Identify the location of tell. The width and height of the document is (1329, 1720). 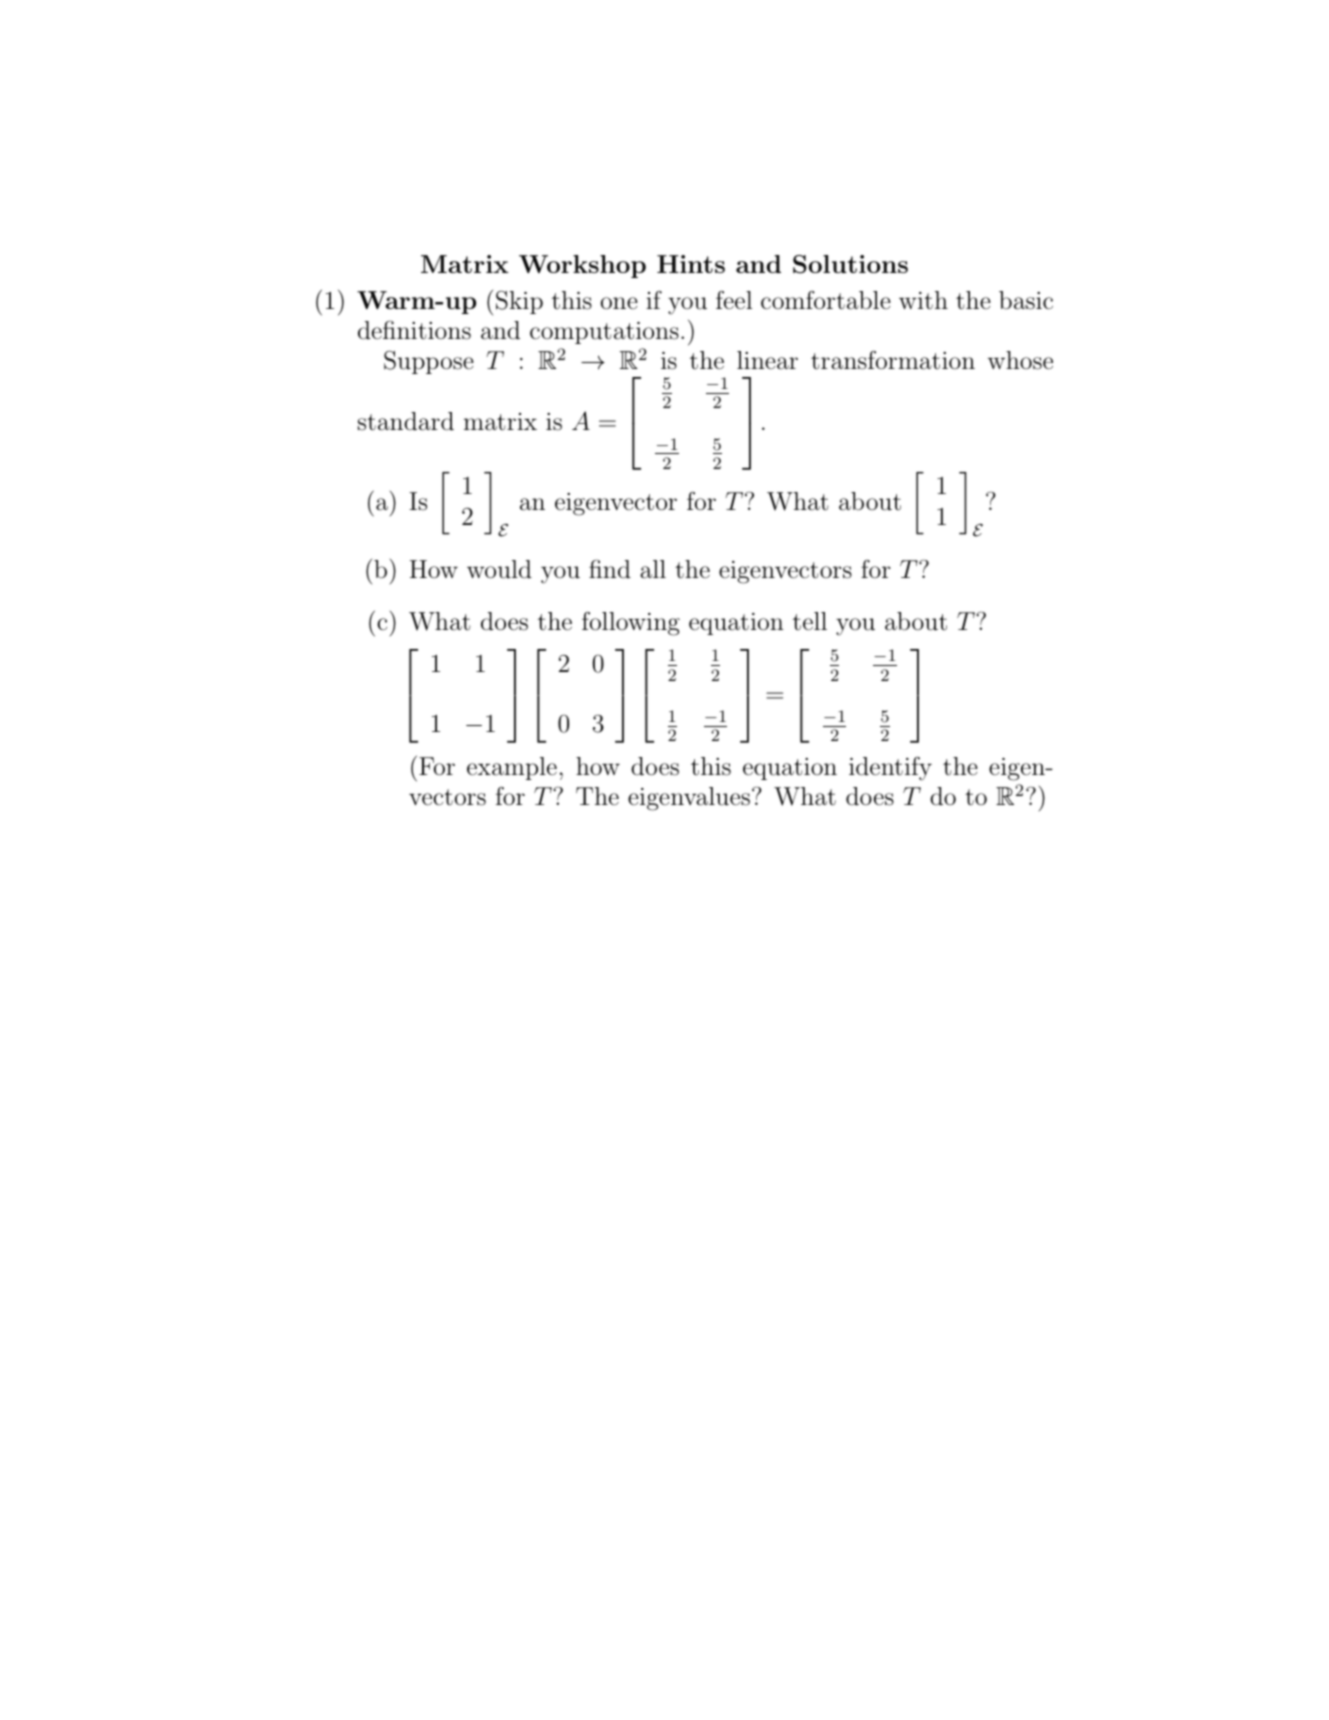
(810, 621).
